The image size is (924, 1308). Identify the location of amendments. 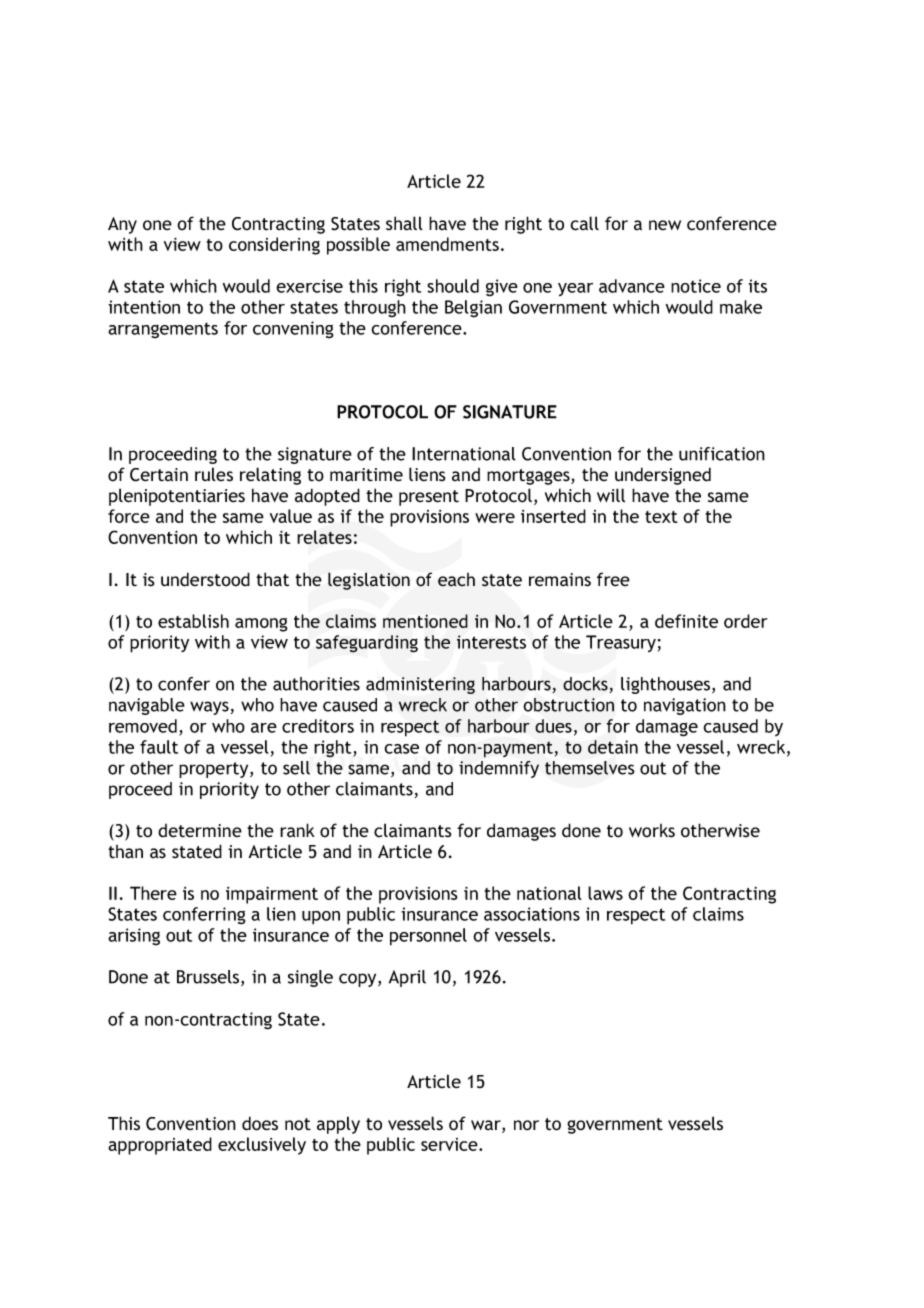
(447, 244).
